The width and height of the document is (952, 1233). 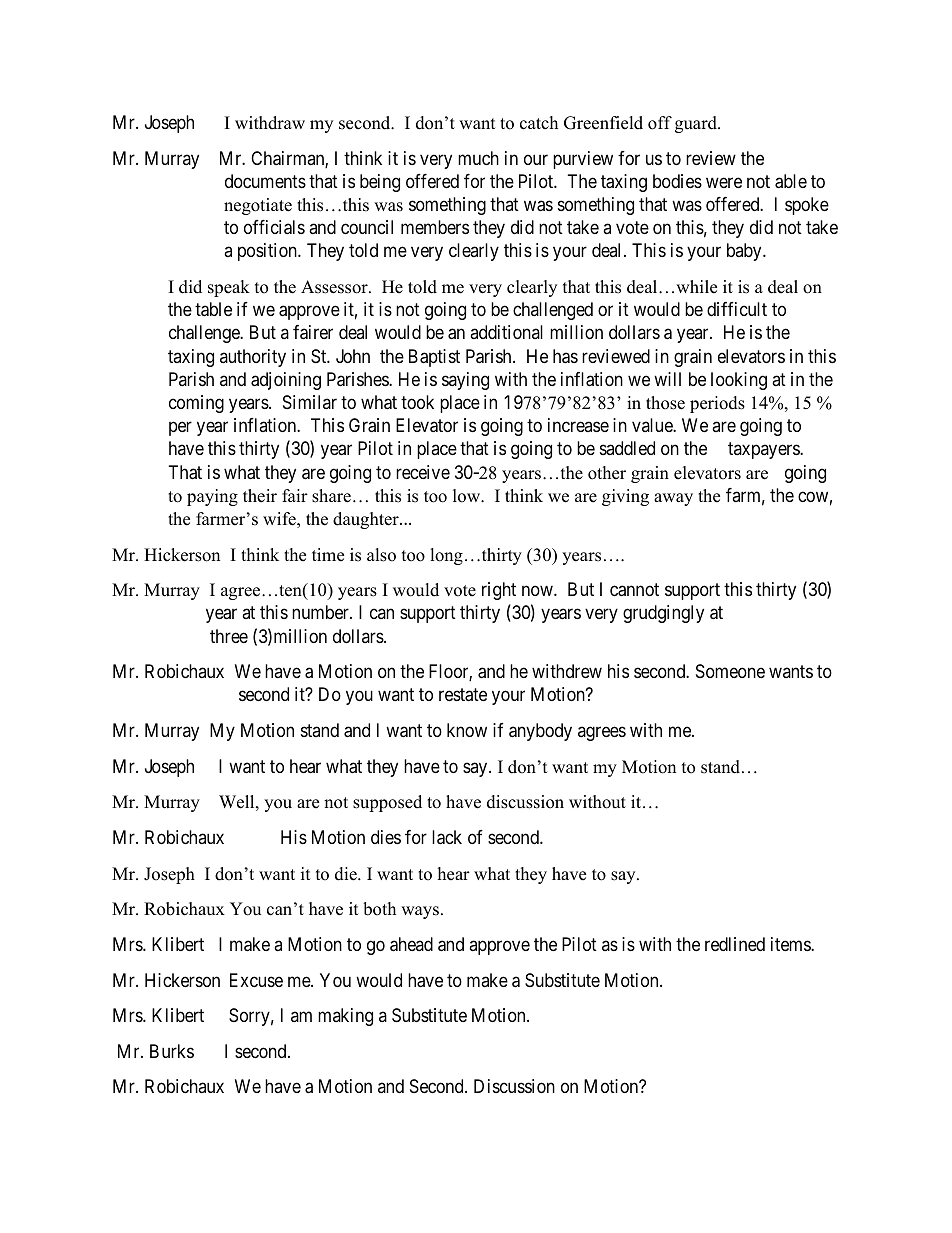 I want to click on were, so click(x=724, y=182).
